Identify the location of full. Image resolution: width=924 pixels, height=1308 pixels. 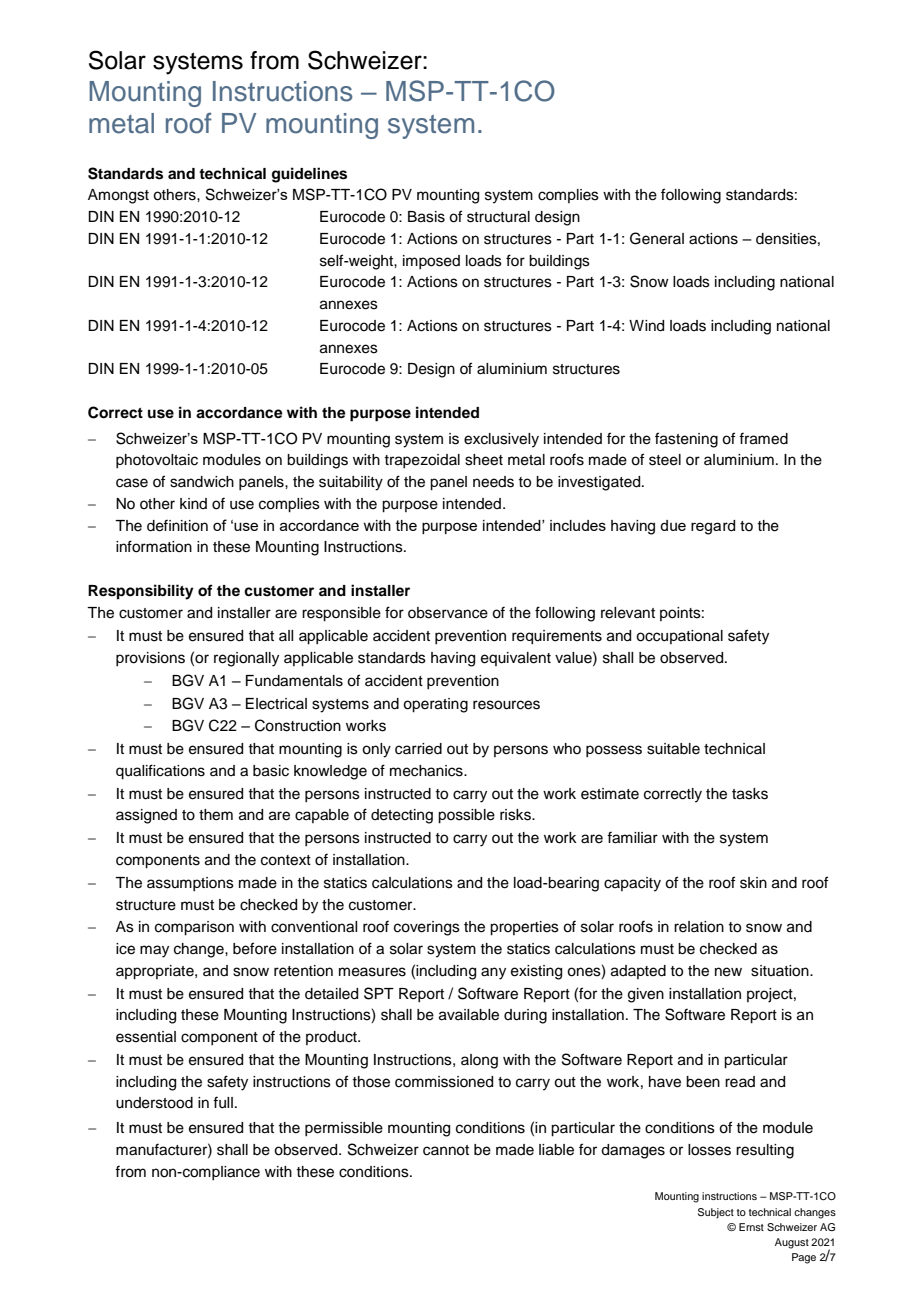
(223, 1102).
